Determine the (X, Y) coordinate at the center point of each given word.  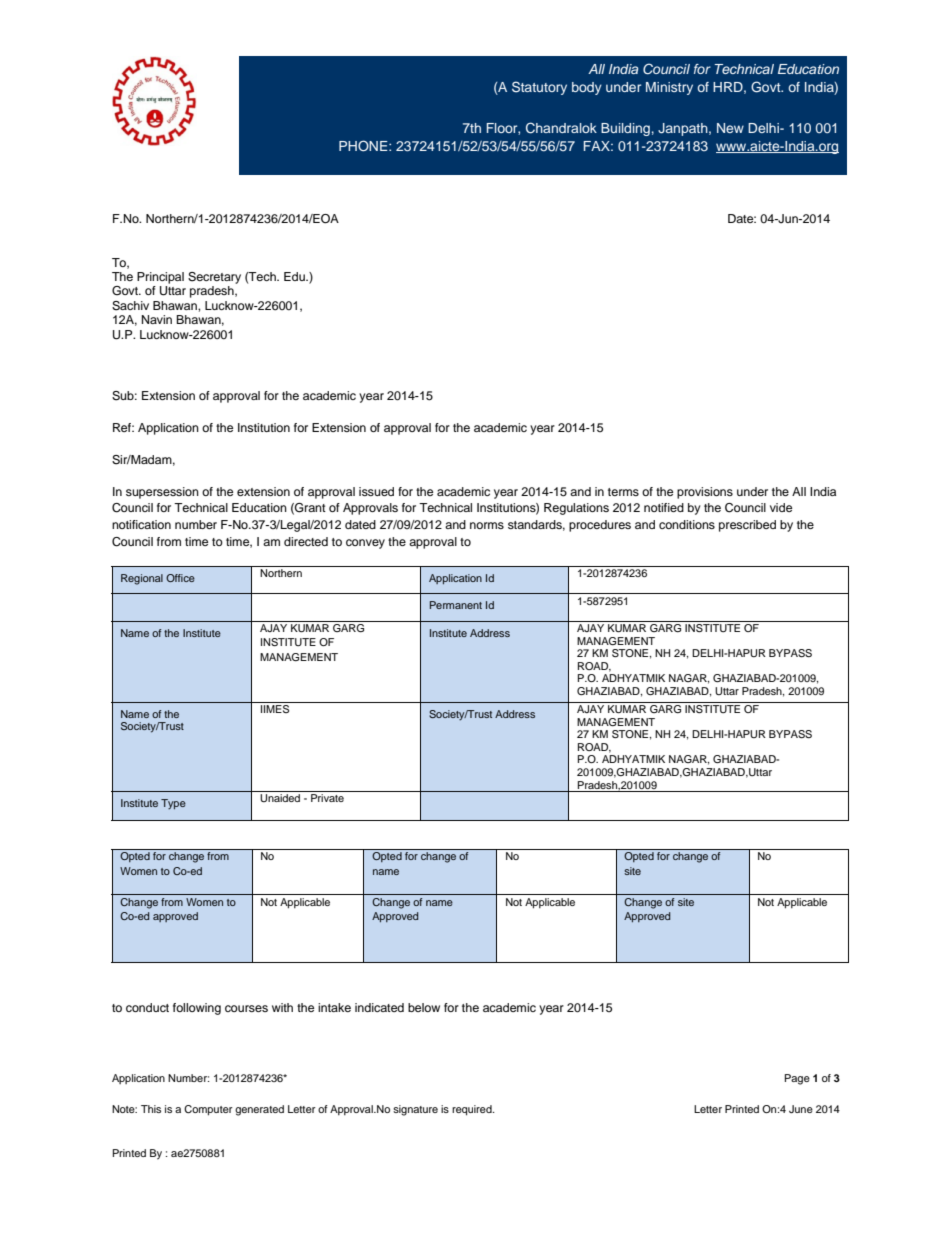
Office (180, 578)
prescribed (747, 526)
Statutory (539, 88)
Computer (208, 1110)
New (730, 128)
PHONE (364, 146)
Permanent (456, 605)
